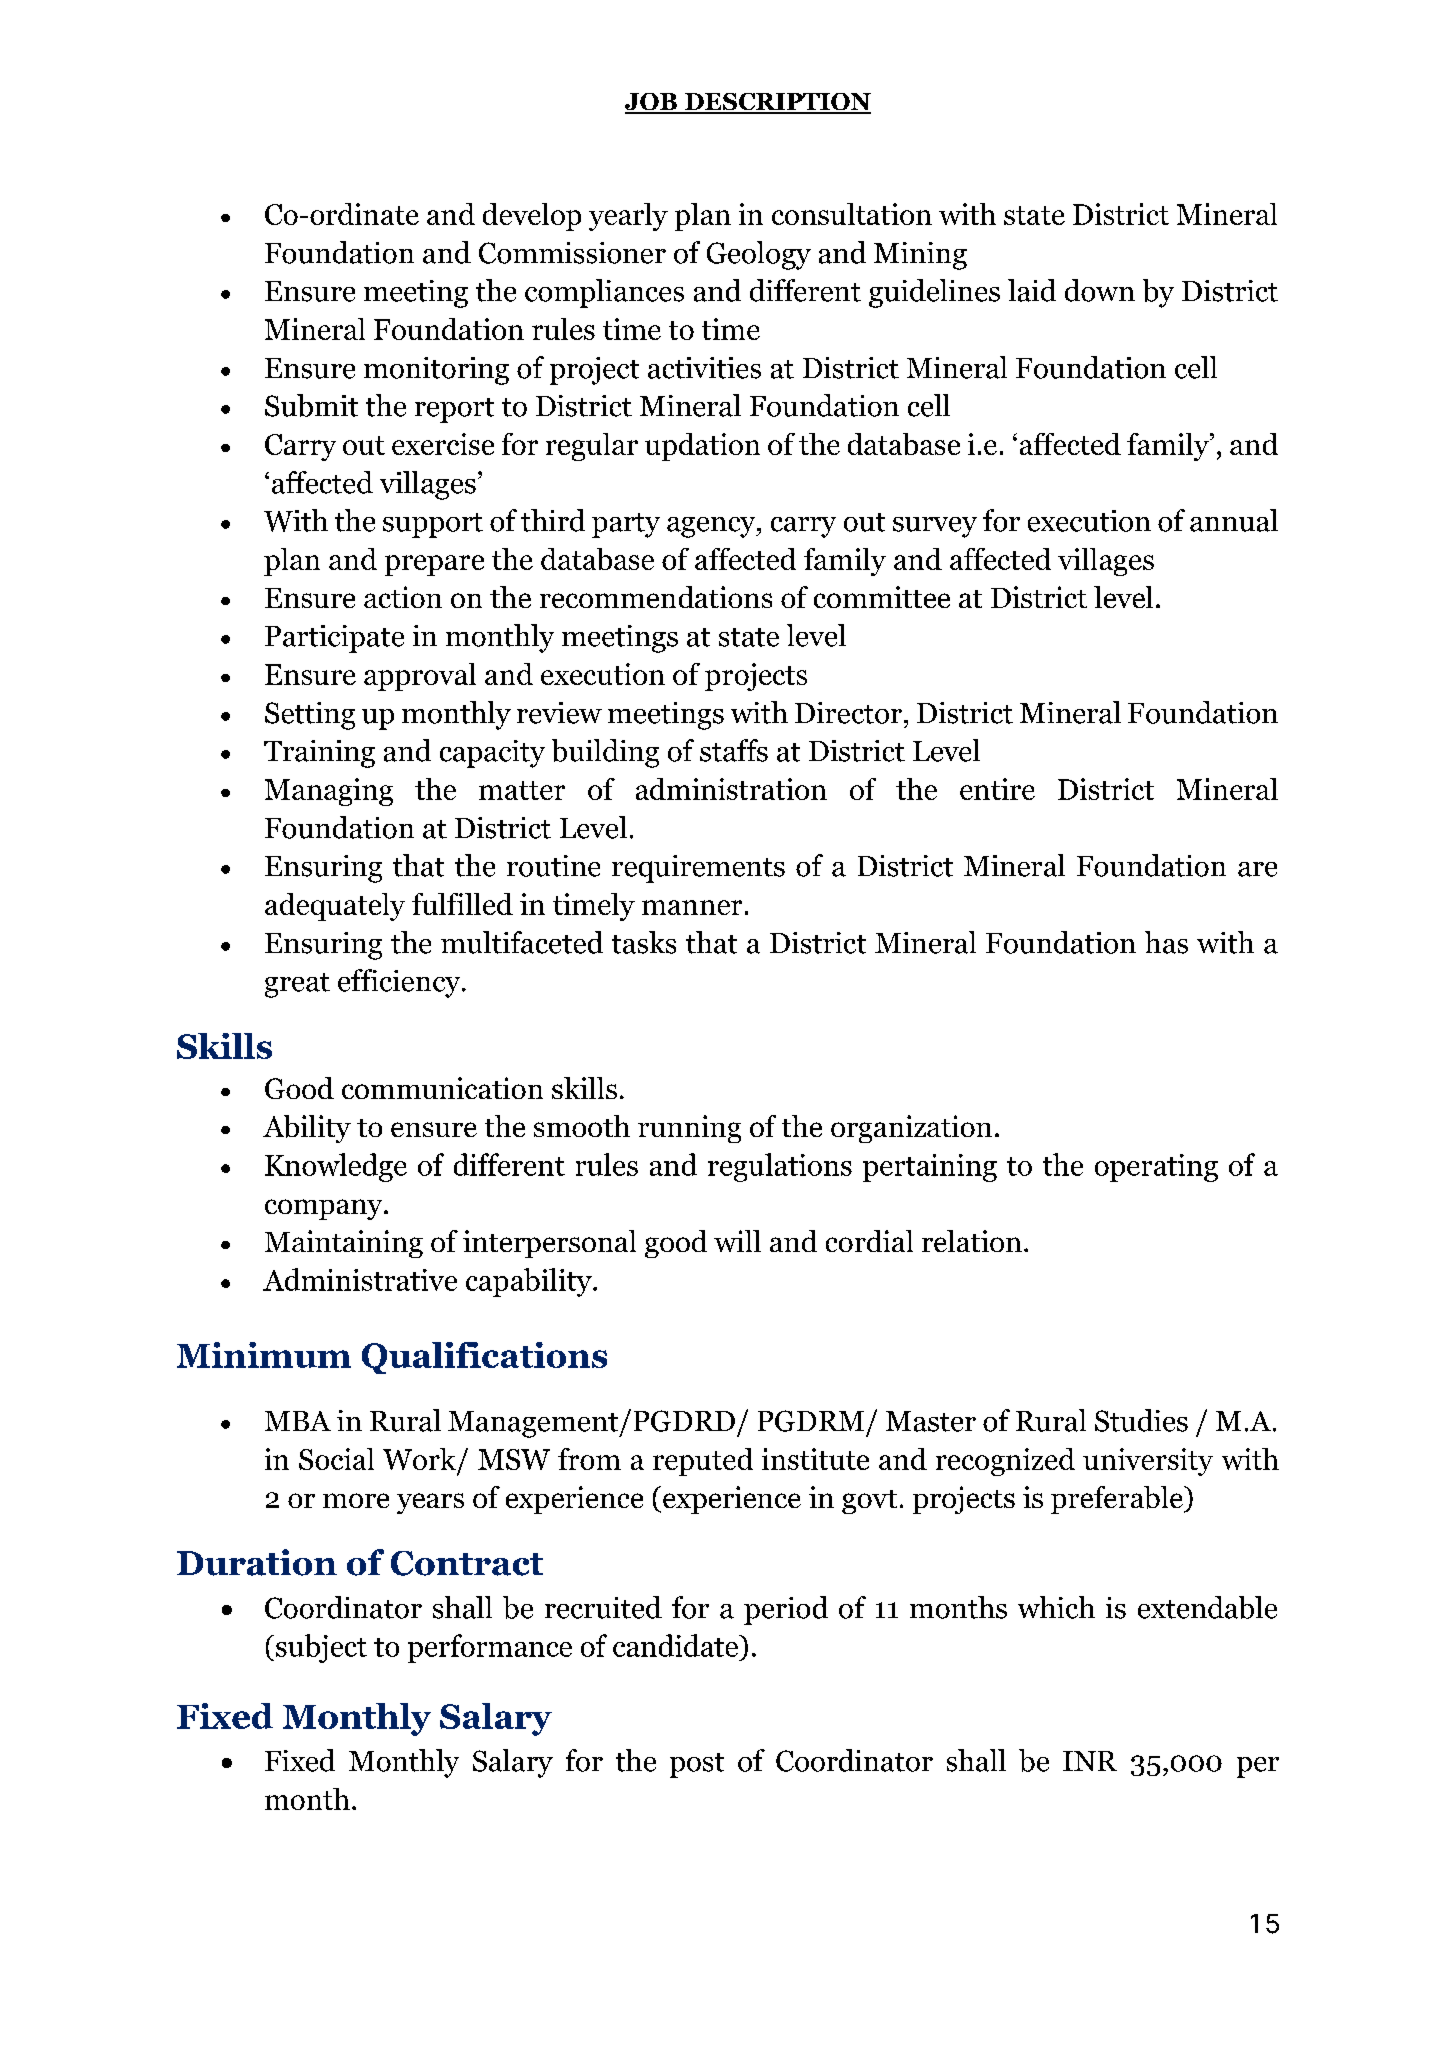 Image resolution: width=1455 pixels, height=2058 pixels. I want to click on subject, so click(321, 1648).
